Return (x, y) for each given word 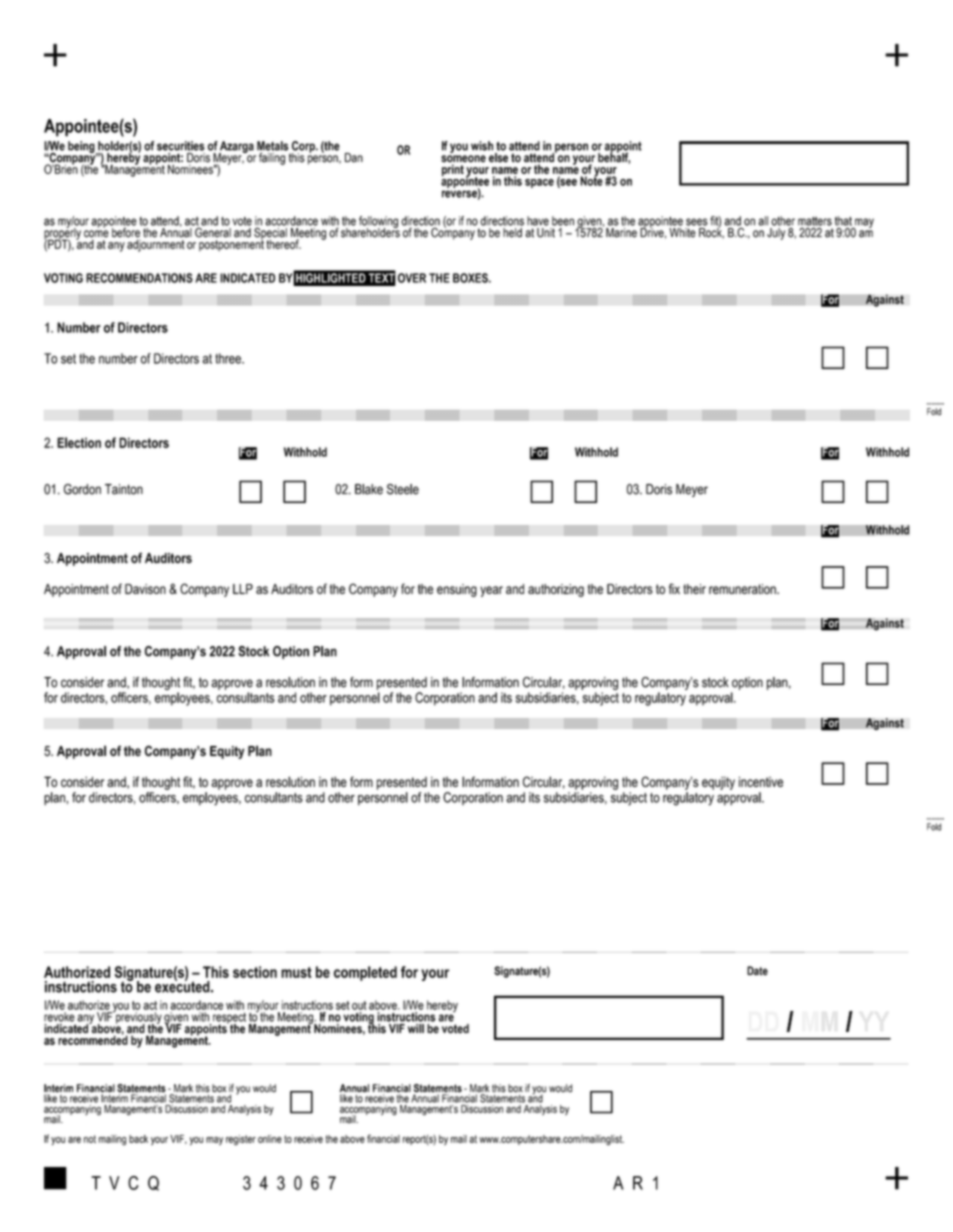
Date (757, 971)
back (138, 1139)
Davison (145, 589)
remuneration (743, 589)
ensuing (457, 590)
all (763, 221)
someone (463, 160)
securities (181, 146)
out (359, 1005)
